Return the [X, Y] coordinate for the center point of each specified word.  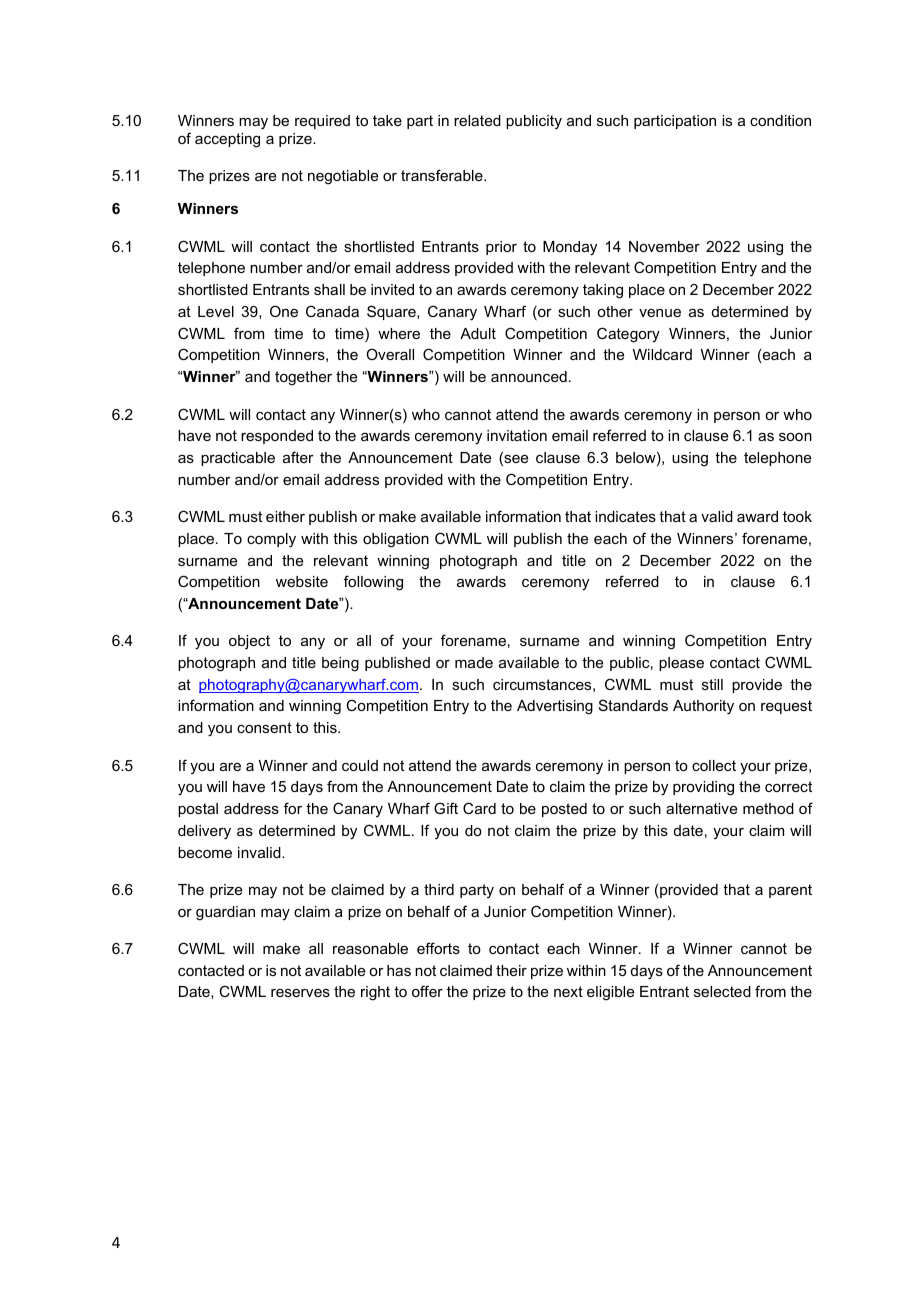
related [477, 120]
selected [722, 991]
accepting [227, 140]
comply [271, 540]
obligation [396, 540]
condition [780, 120]
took [797, 516]
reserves [300, 993]
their [511, 970]
